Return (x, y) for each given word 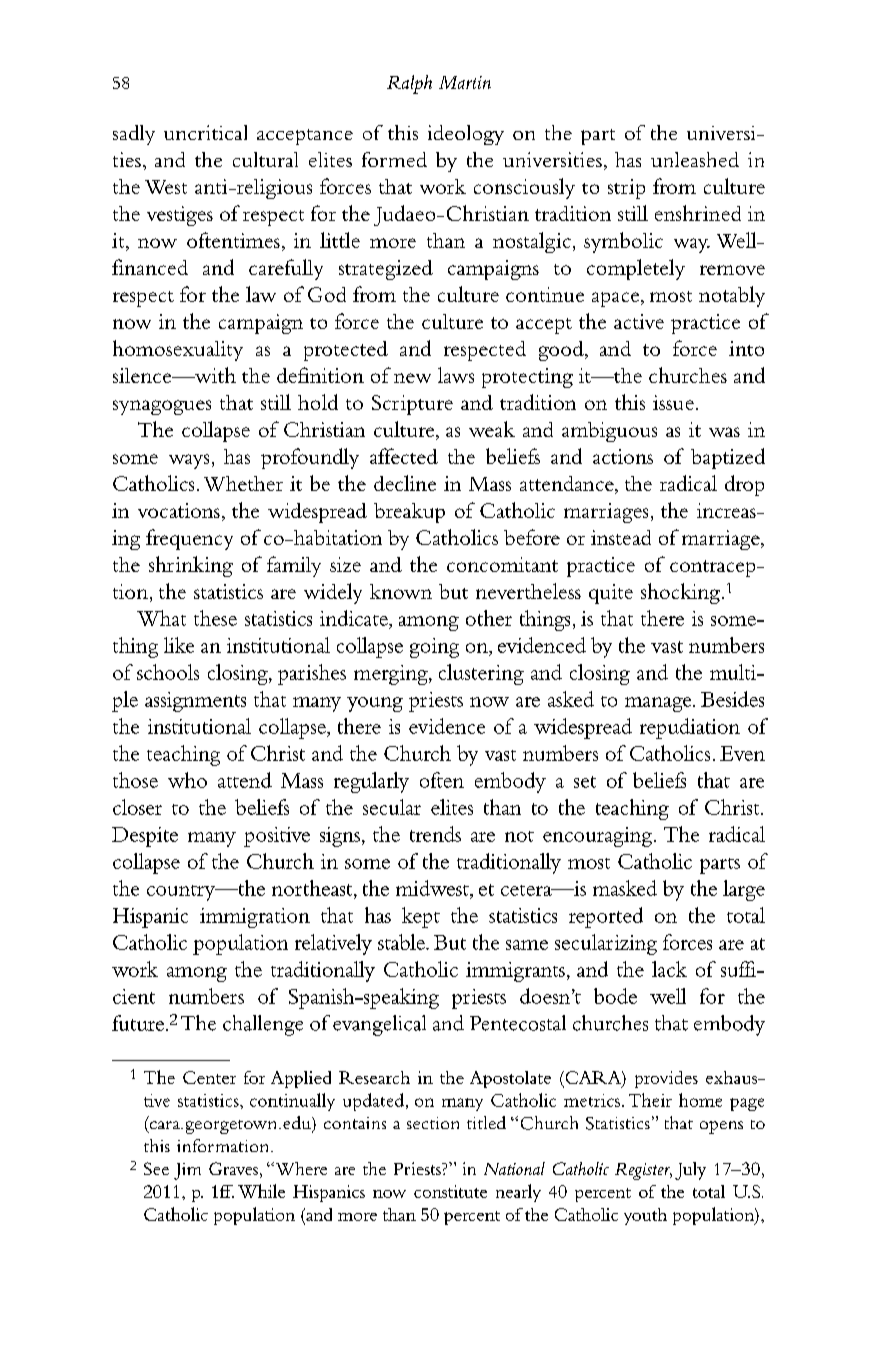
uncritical (205, 132)
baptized (728, 458)
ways (189, 461)
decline (405, 483)
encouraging (599, 837)
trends (435, 834)
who (187, 780)
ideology (466, 135)
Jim (187, 1171)
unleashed (695, 159)
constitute (450, 1191)
